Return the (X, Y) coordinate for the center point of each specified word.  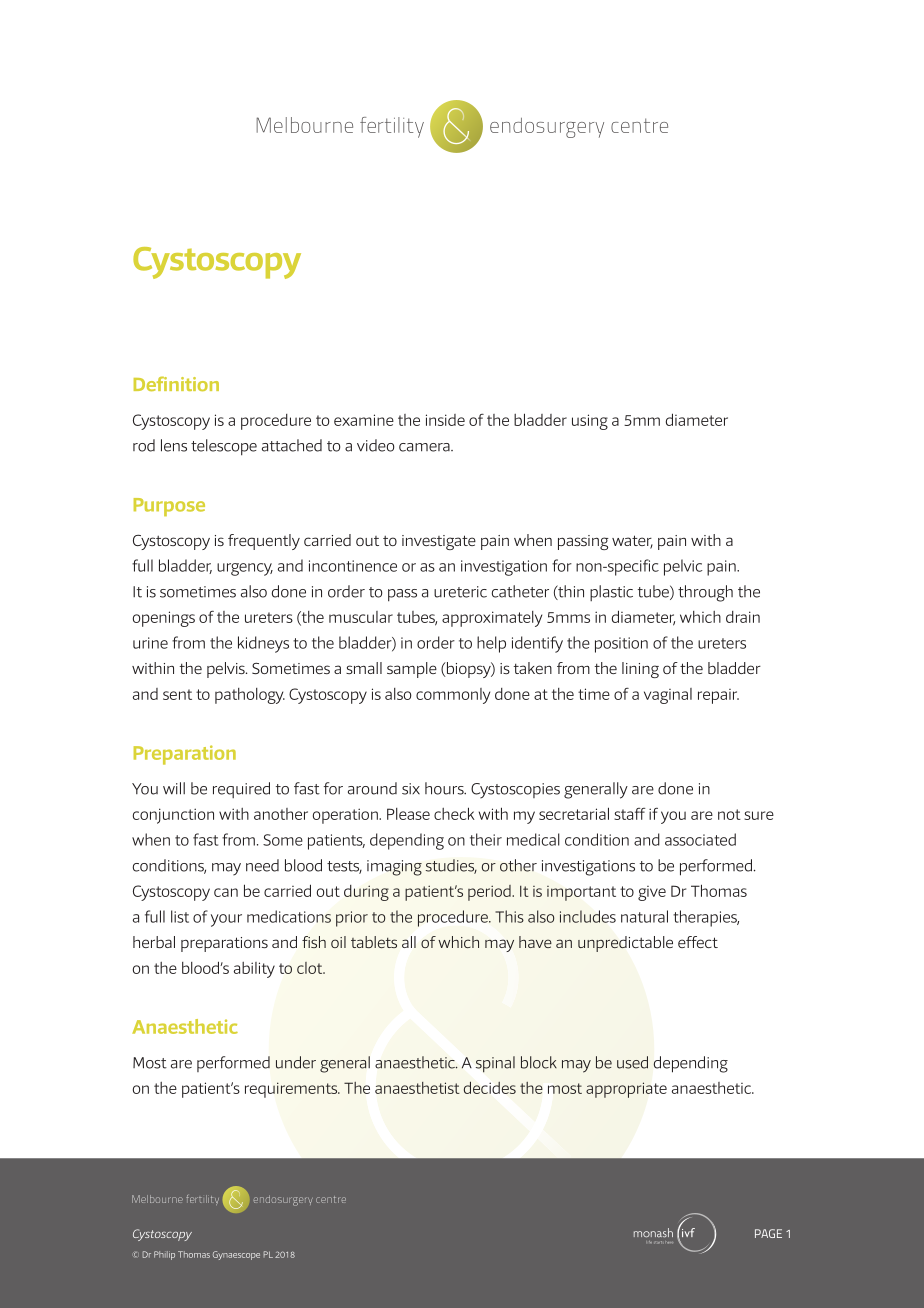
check (454, 813)
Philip (164, 1255)
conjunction (173, 816)
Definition (176, 383)
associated (700, 839)
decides (490, 1087)
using (590, 422)
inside (445, 420)
